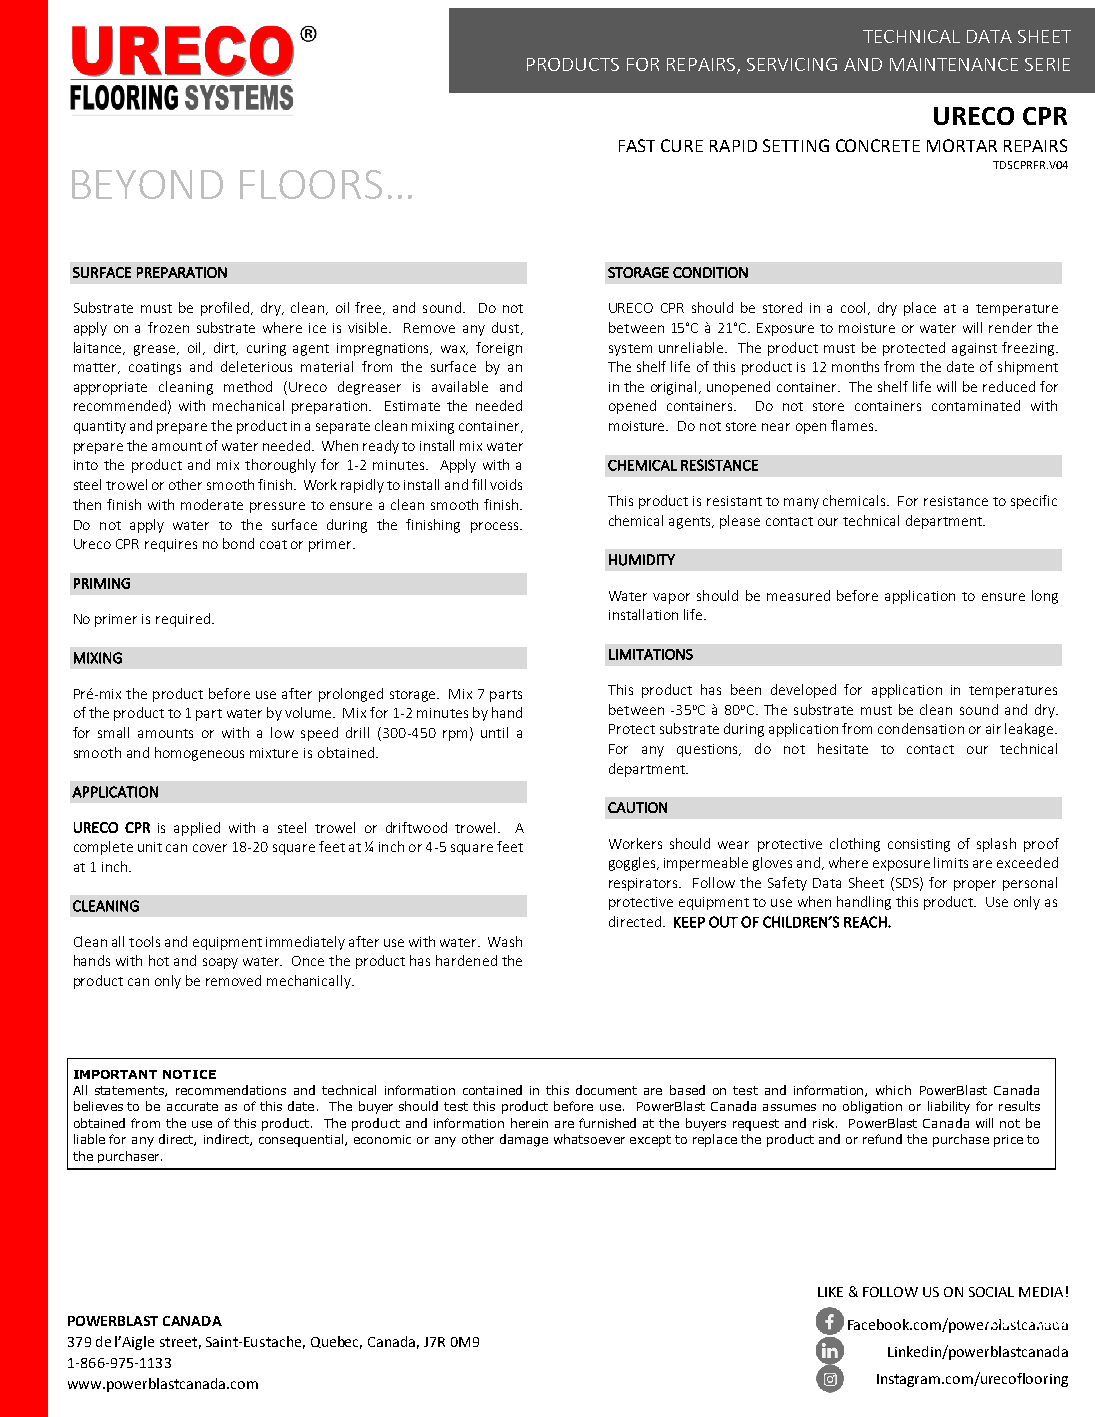 Image resolution: width=1095 pixels, height=1417 pixels. What do you see at coordinates (184, 620) in the page?
I see `required` at bounding box center [184, 620].
